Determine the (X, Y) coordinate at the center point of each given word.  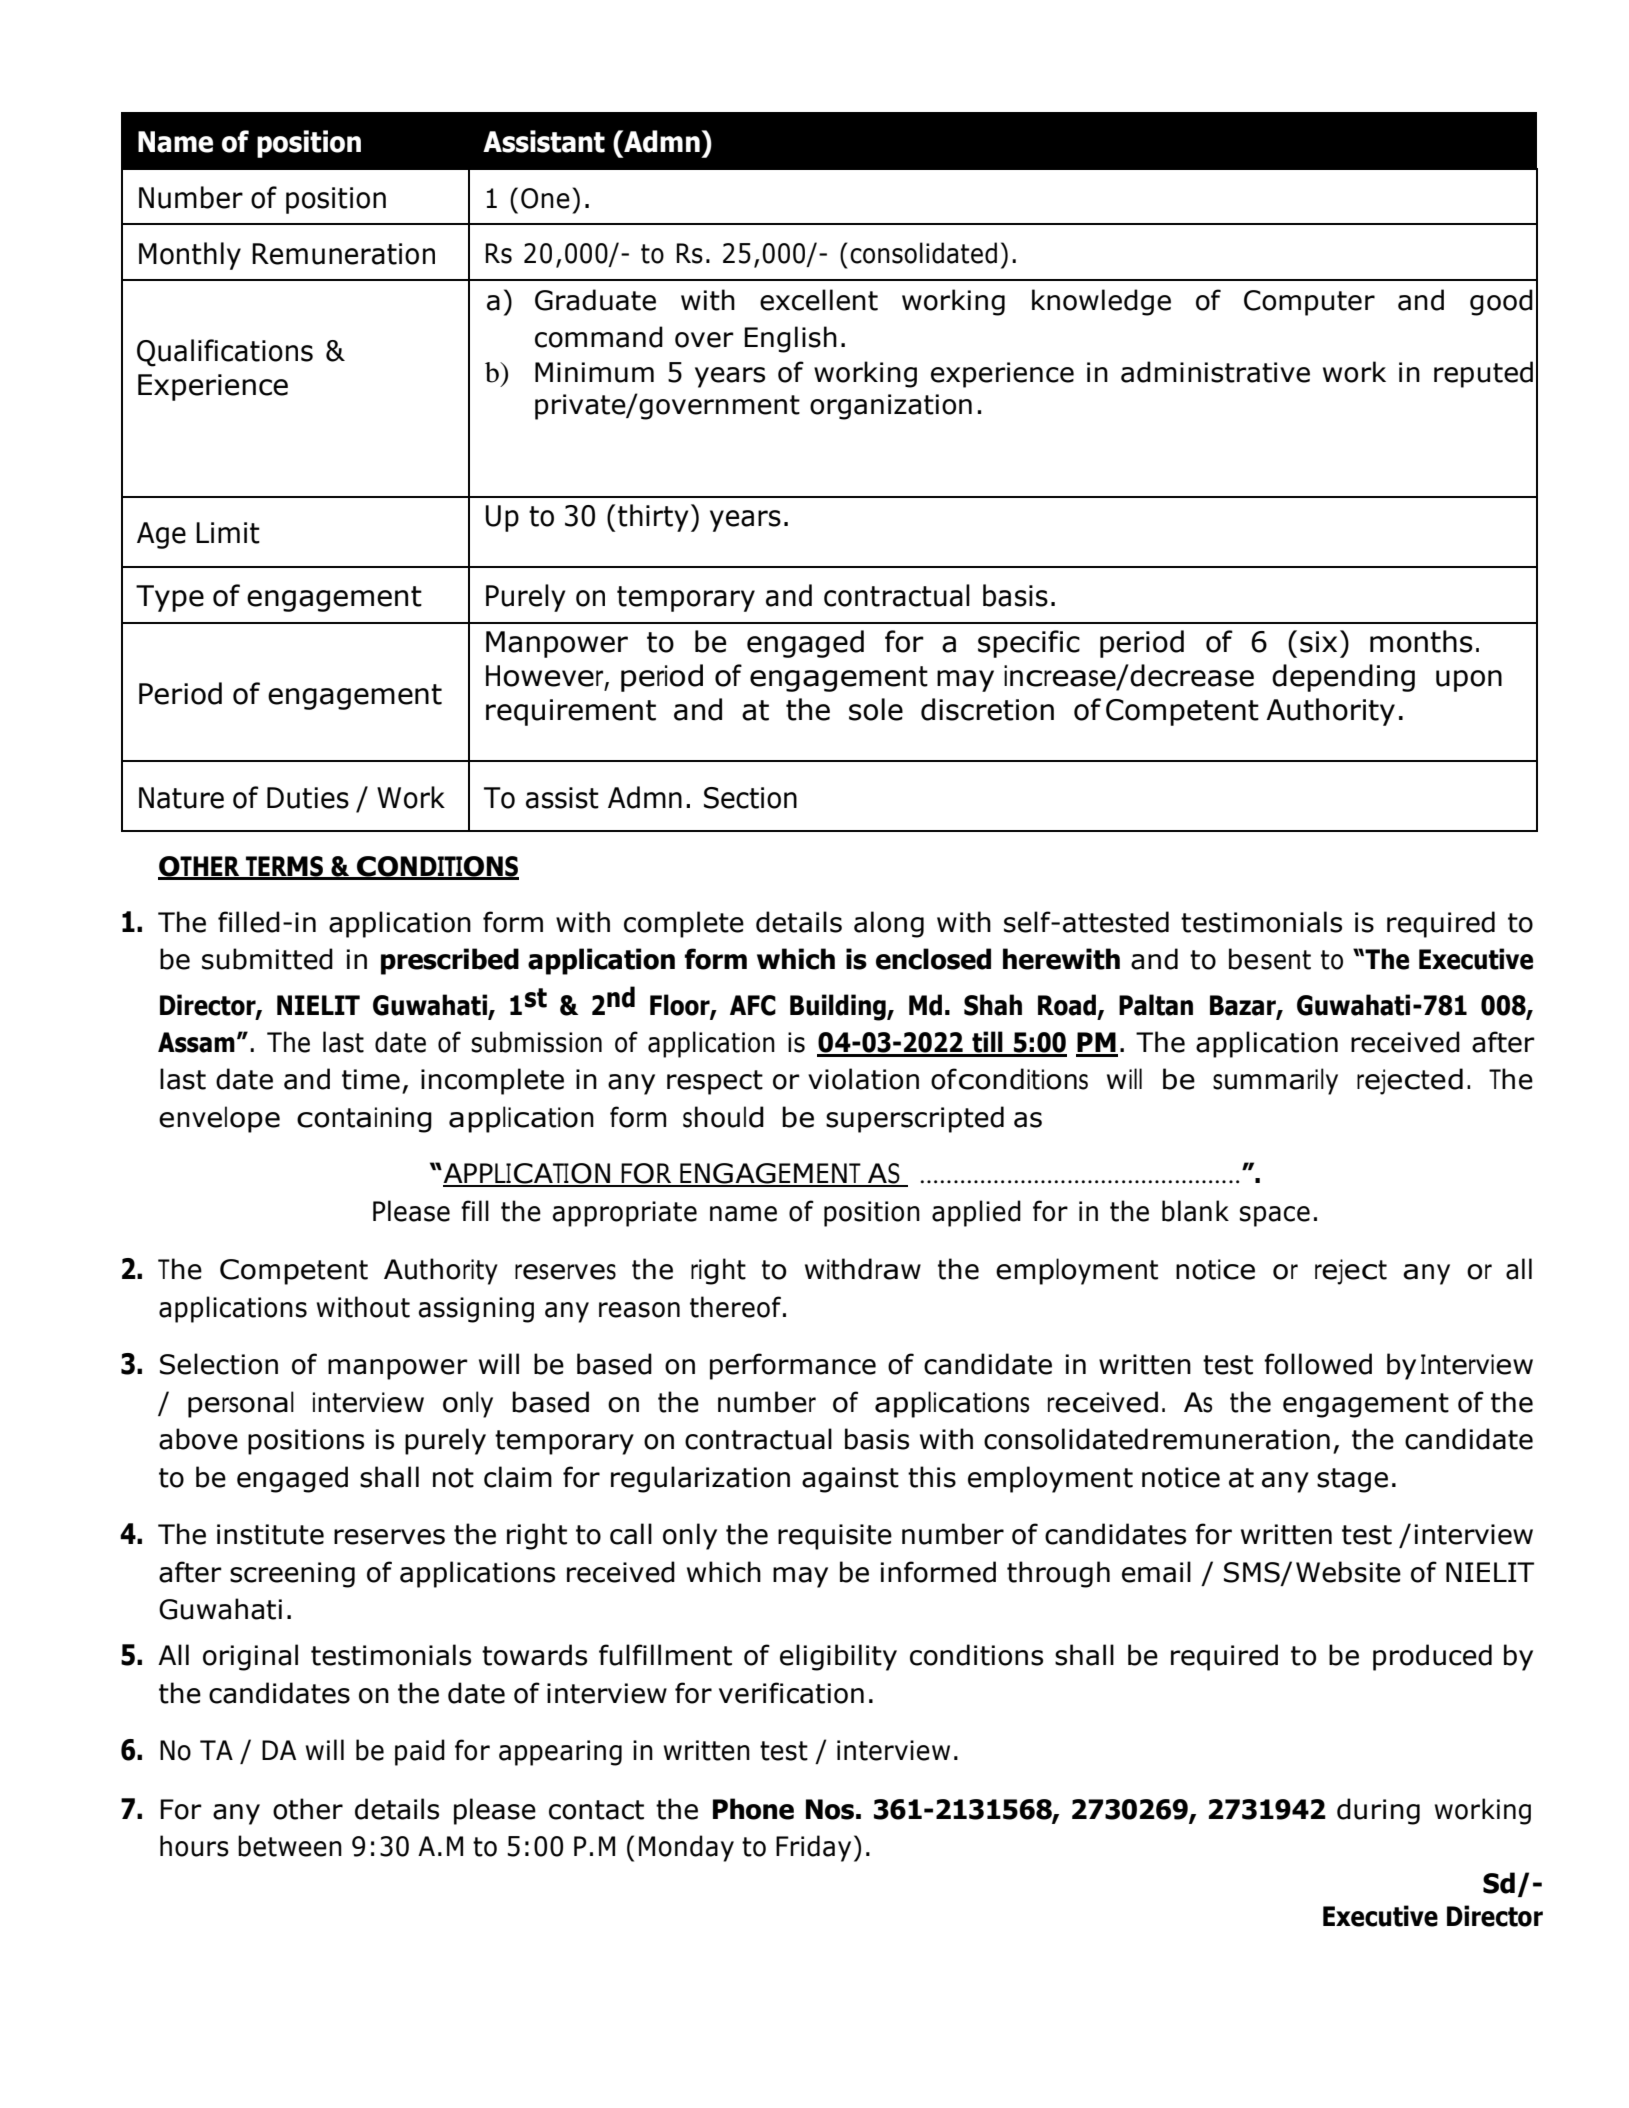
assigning (476, 1310)
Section (750, 798)
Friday (813, 1848)
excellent (819, 300)
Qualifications (225, 353)
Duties (308, 798)
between (290, 1846)
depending (1343, 678)
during (1378, 1811)
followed (1318, 1364)
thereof (735, 1307)
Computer (1309, 303)
